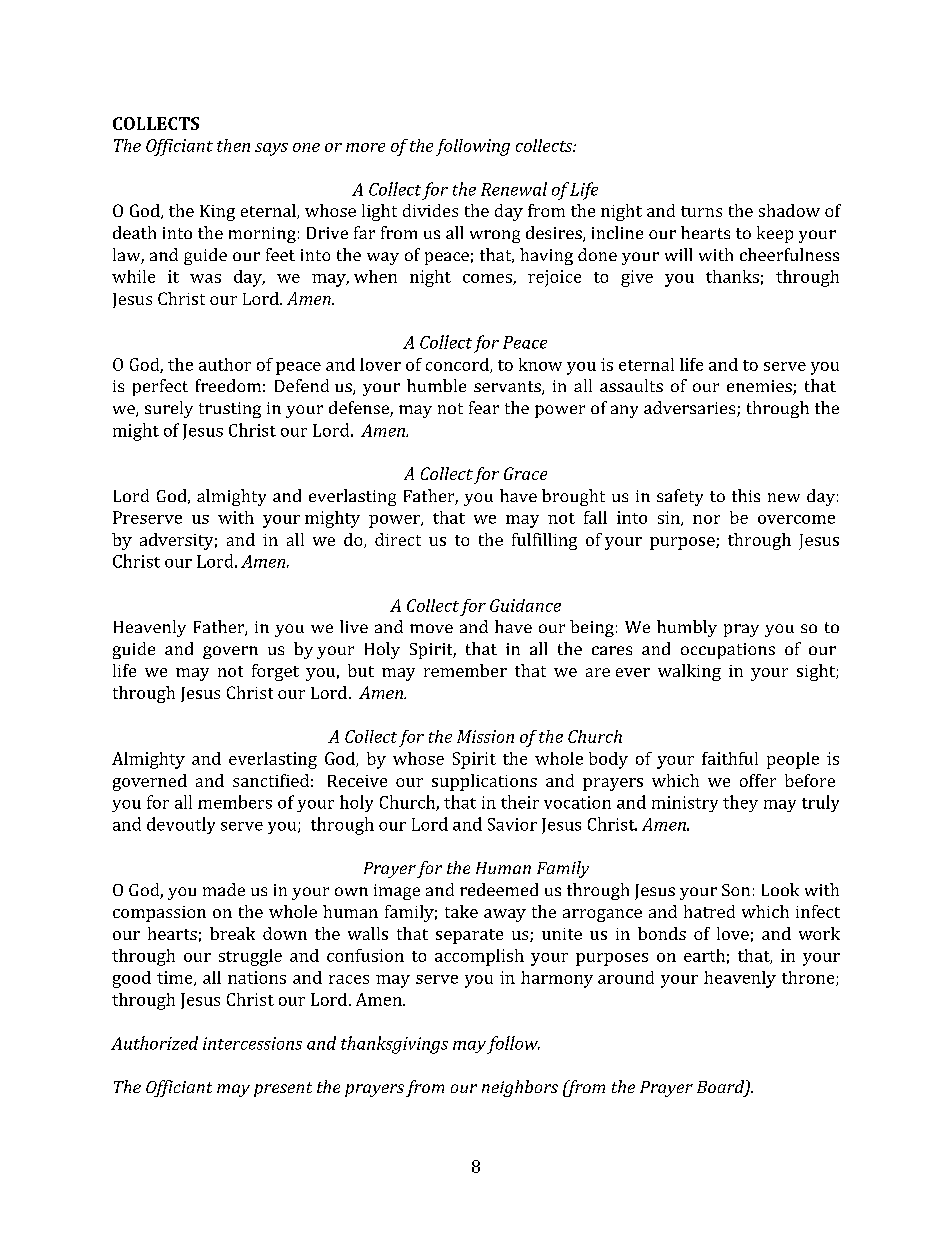  Describe the element at coordinates (809, 978) in the screenshot. I see `throne` at that location.
